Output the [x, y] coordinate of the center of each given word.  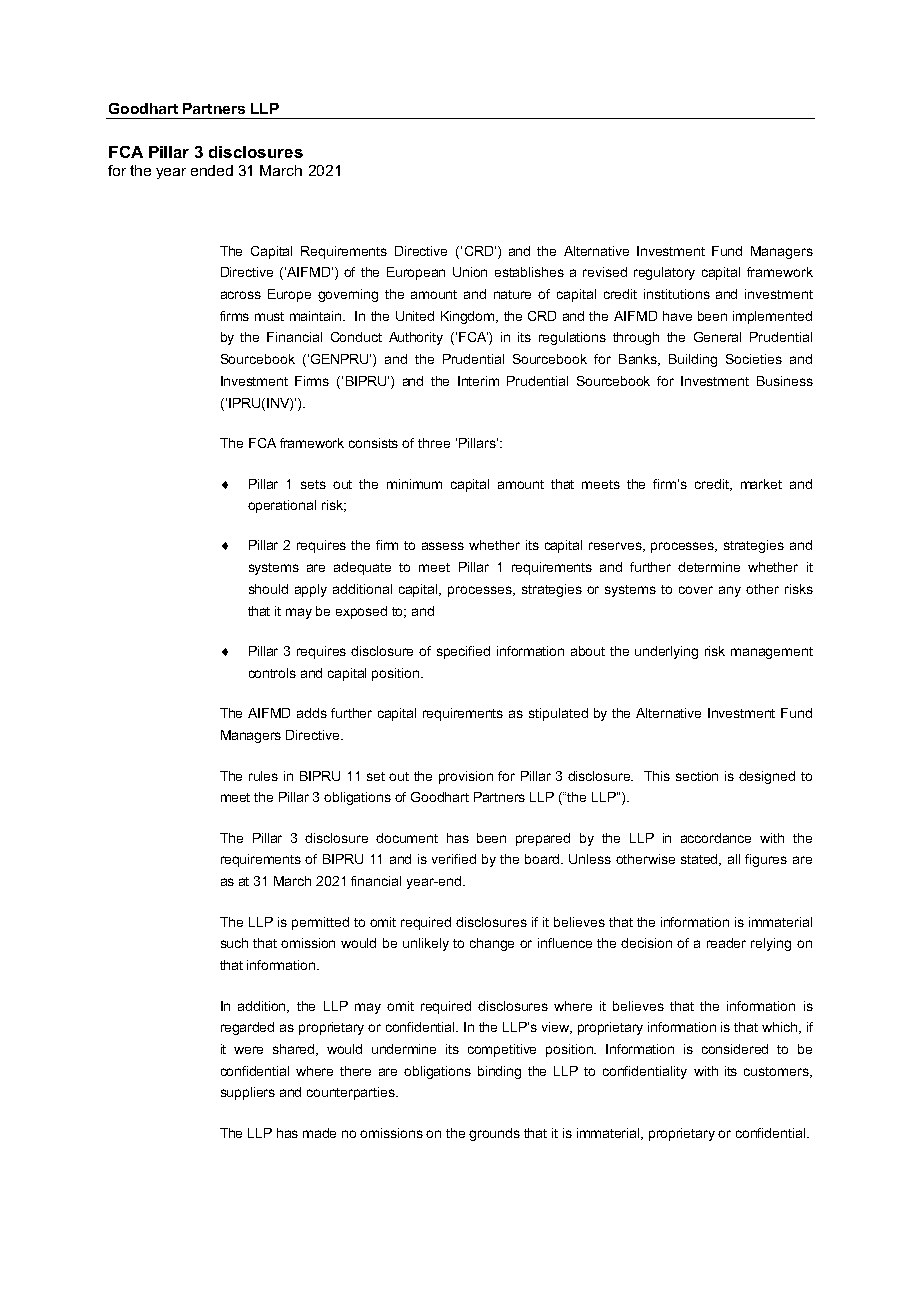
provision [466, 777]
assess [443, 546]
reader [726, 943]
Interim [478, 381]
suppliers [248, 1093]
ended [212, 170]
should [268, 589]
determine [709, 567]
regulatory [664, 273]
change [492, 944]
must [269, 316]
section [697, 776]
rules [263, 776]
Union [470, 272]
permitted [320, 923]
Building [693, 360]
